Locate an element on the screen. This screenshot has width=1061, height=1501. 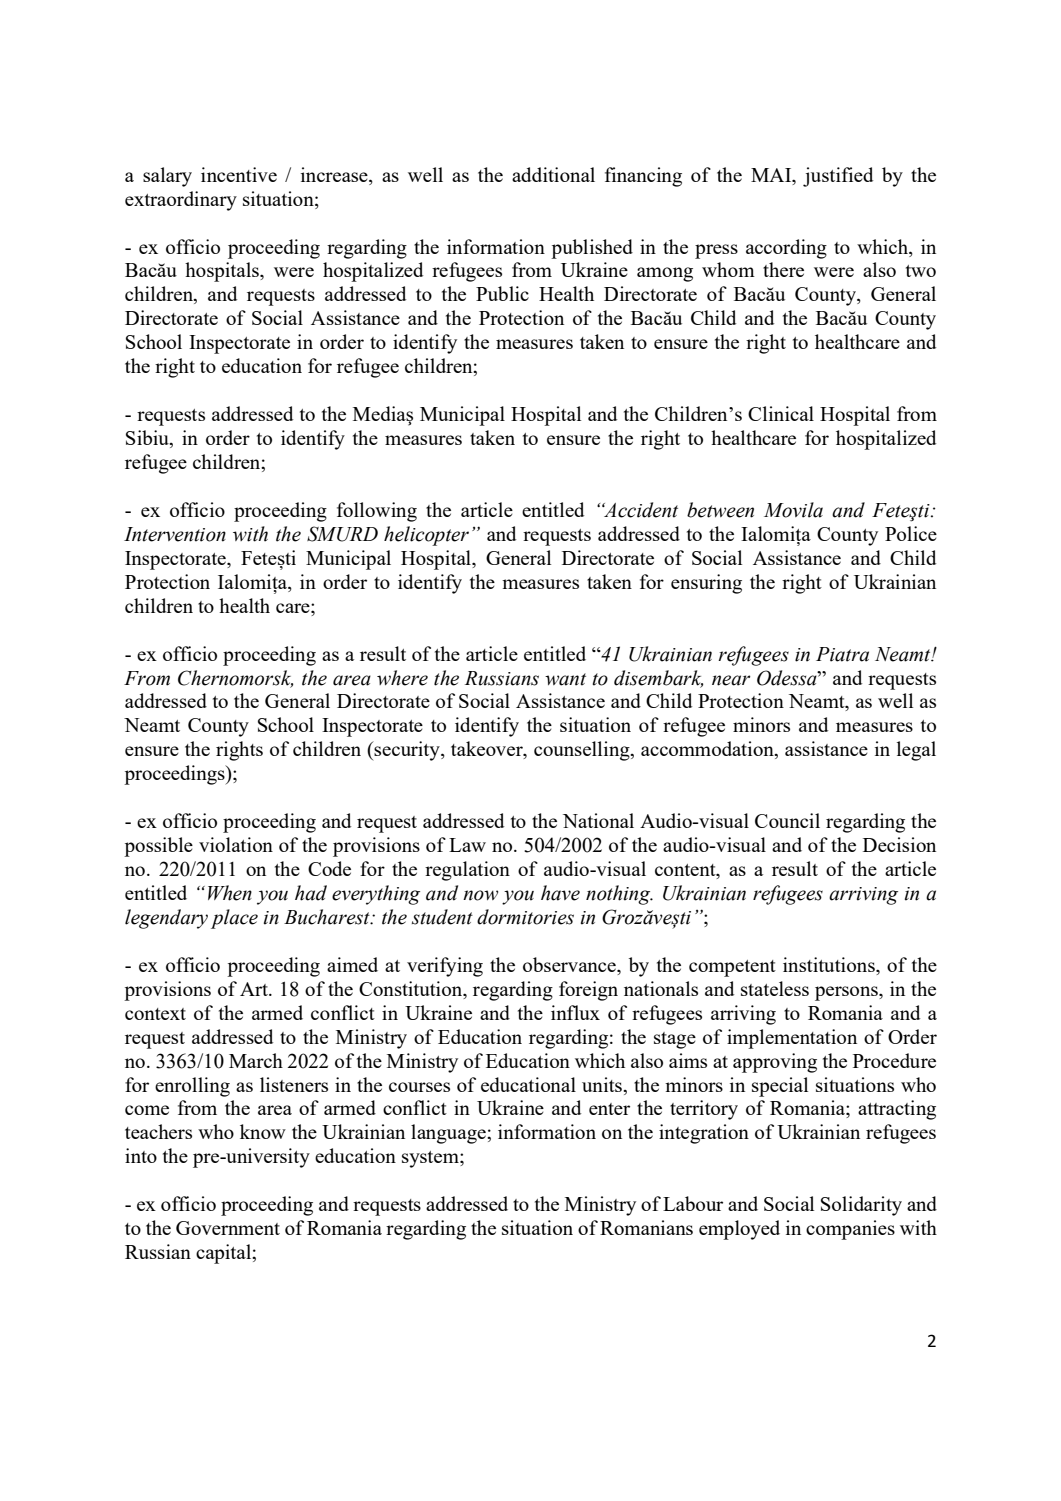
Police is located at coordinates (911, 533).
